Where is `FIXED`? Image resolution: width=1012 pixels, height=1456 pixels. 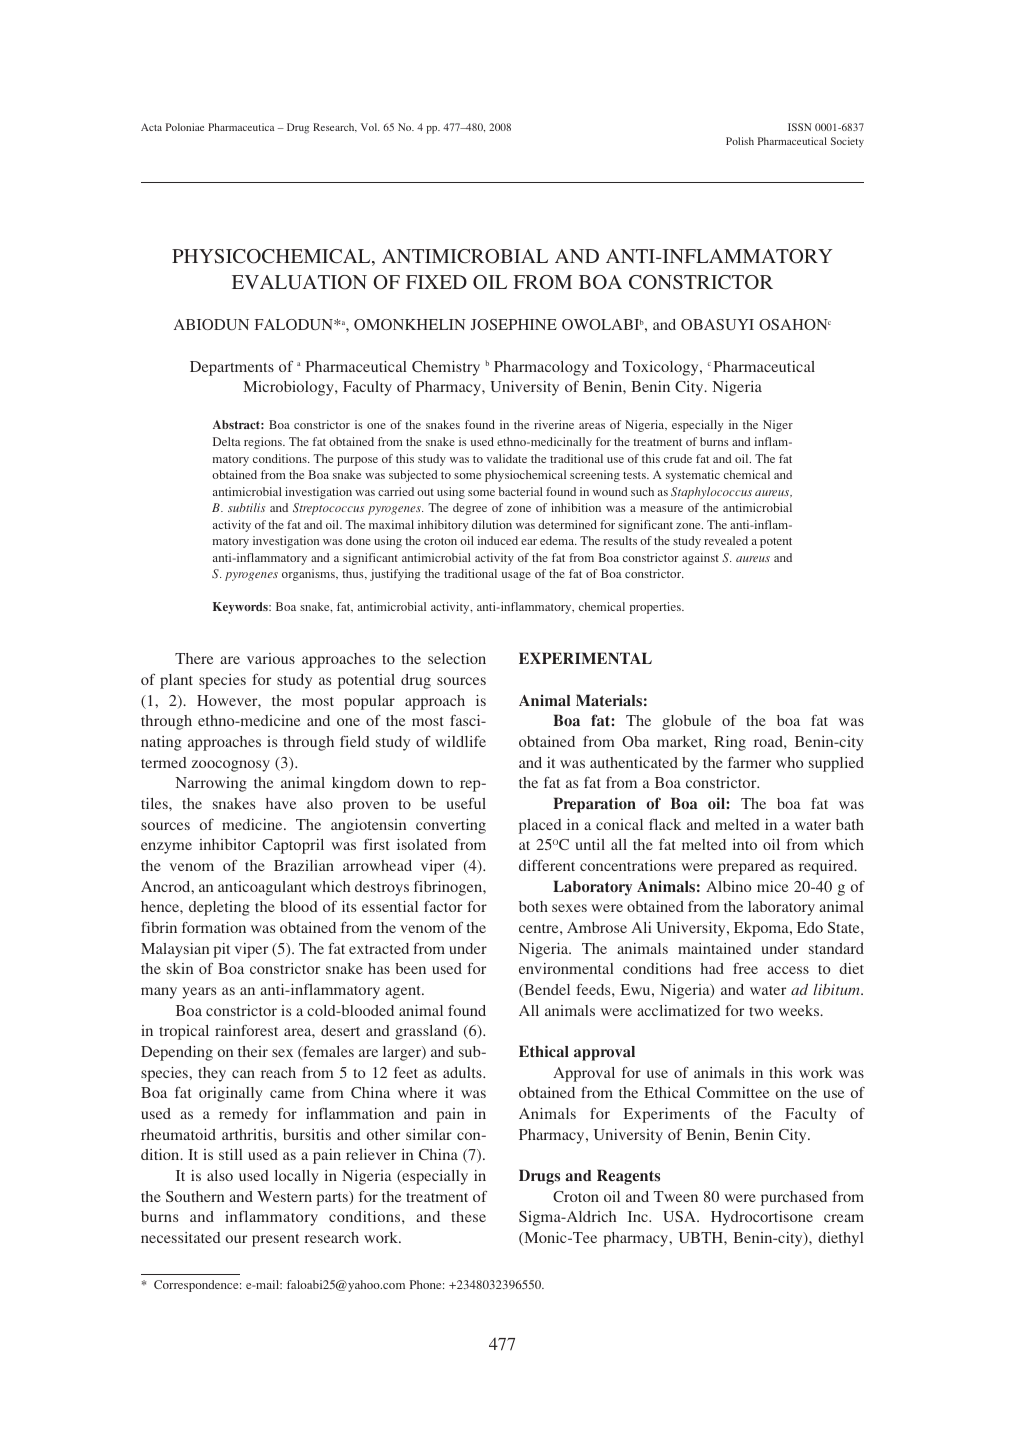
FIXED is located at coordinates (436, 282).
